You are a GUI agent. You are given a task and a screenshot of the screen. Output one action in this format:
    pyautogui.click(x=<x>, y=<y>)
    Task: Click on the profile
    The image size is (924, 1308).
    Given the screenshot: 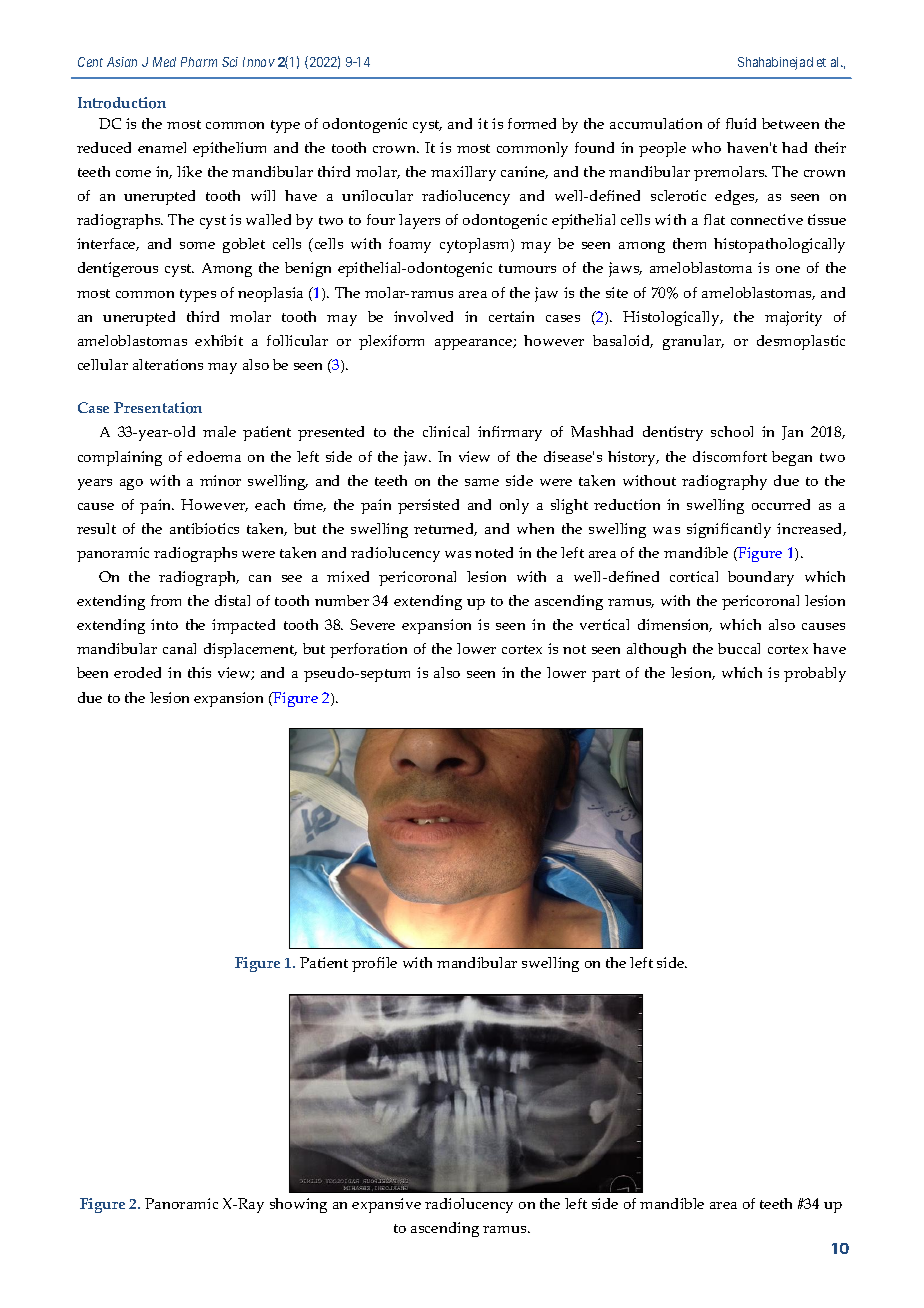 What is the action you would take?
    pyautogui.click(x=374, y=964)
